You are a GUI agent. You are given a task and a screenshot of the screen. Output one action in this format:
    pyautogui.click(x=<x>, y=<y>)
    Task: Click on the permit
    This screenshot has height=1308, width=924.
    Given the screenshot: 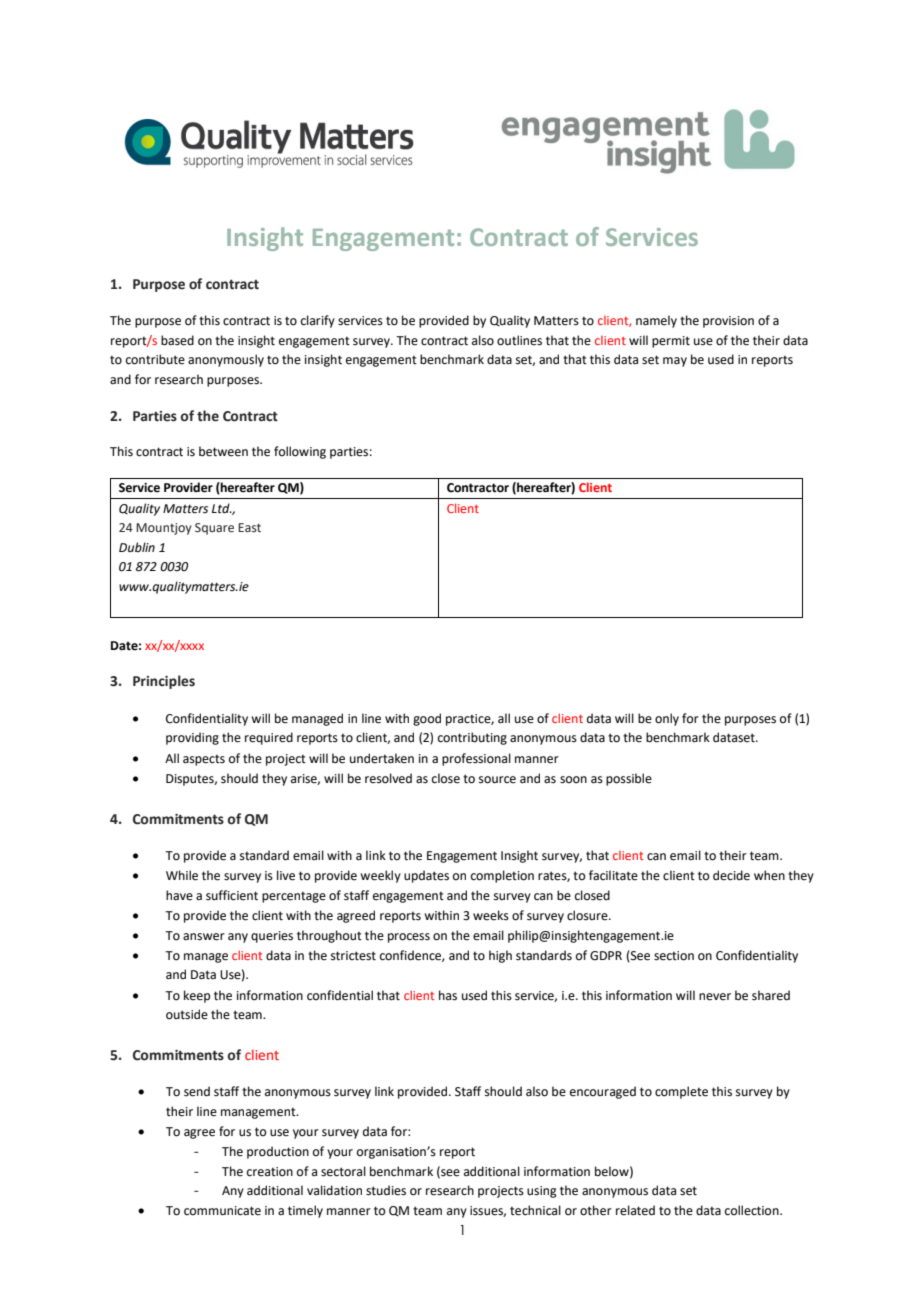 What is the action you would take?
    pyautogui.click(x=671, y=342)
